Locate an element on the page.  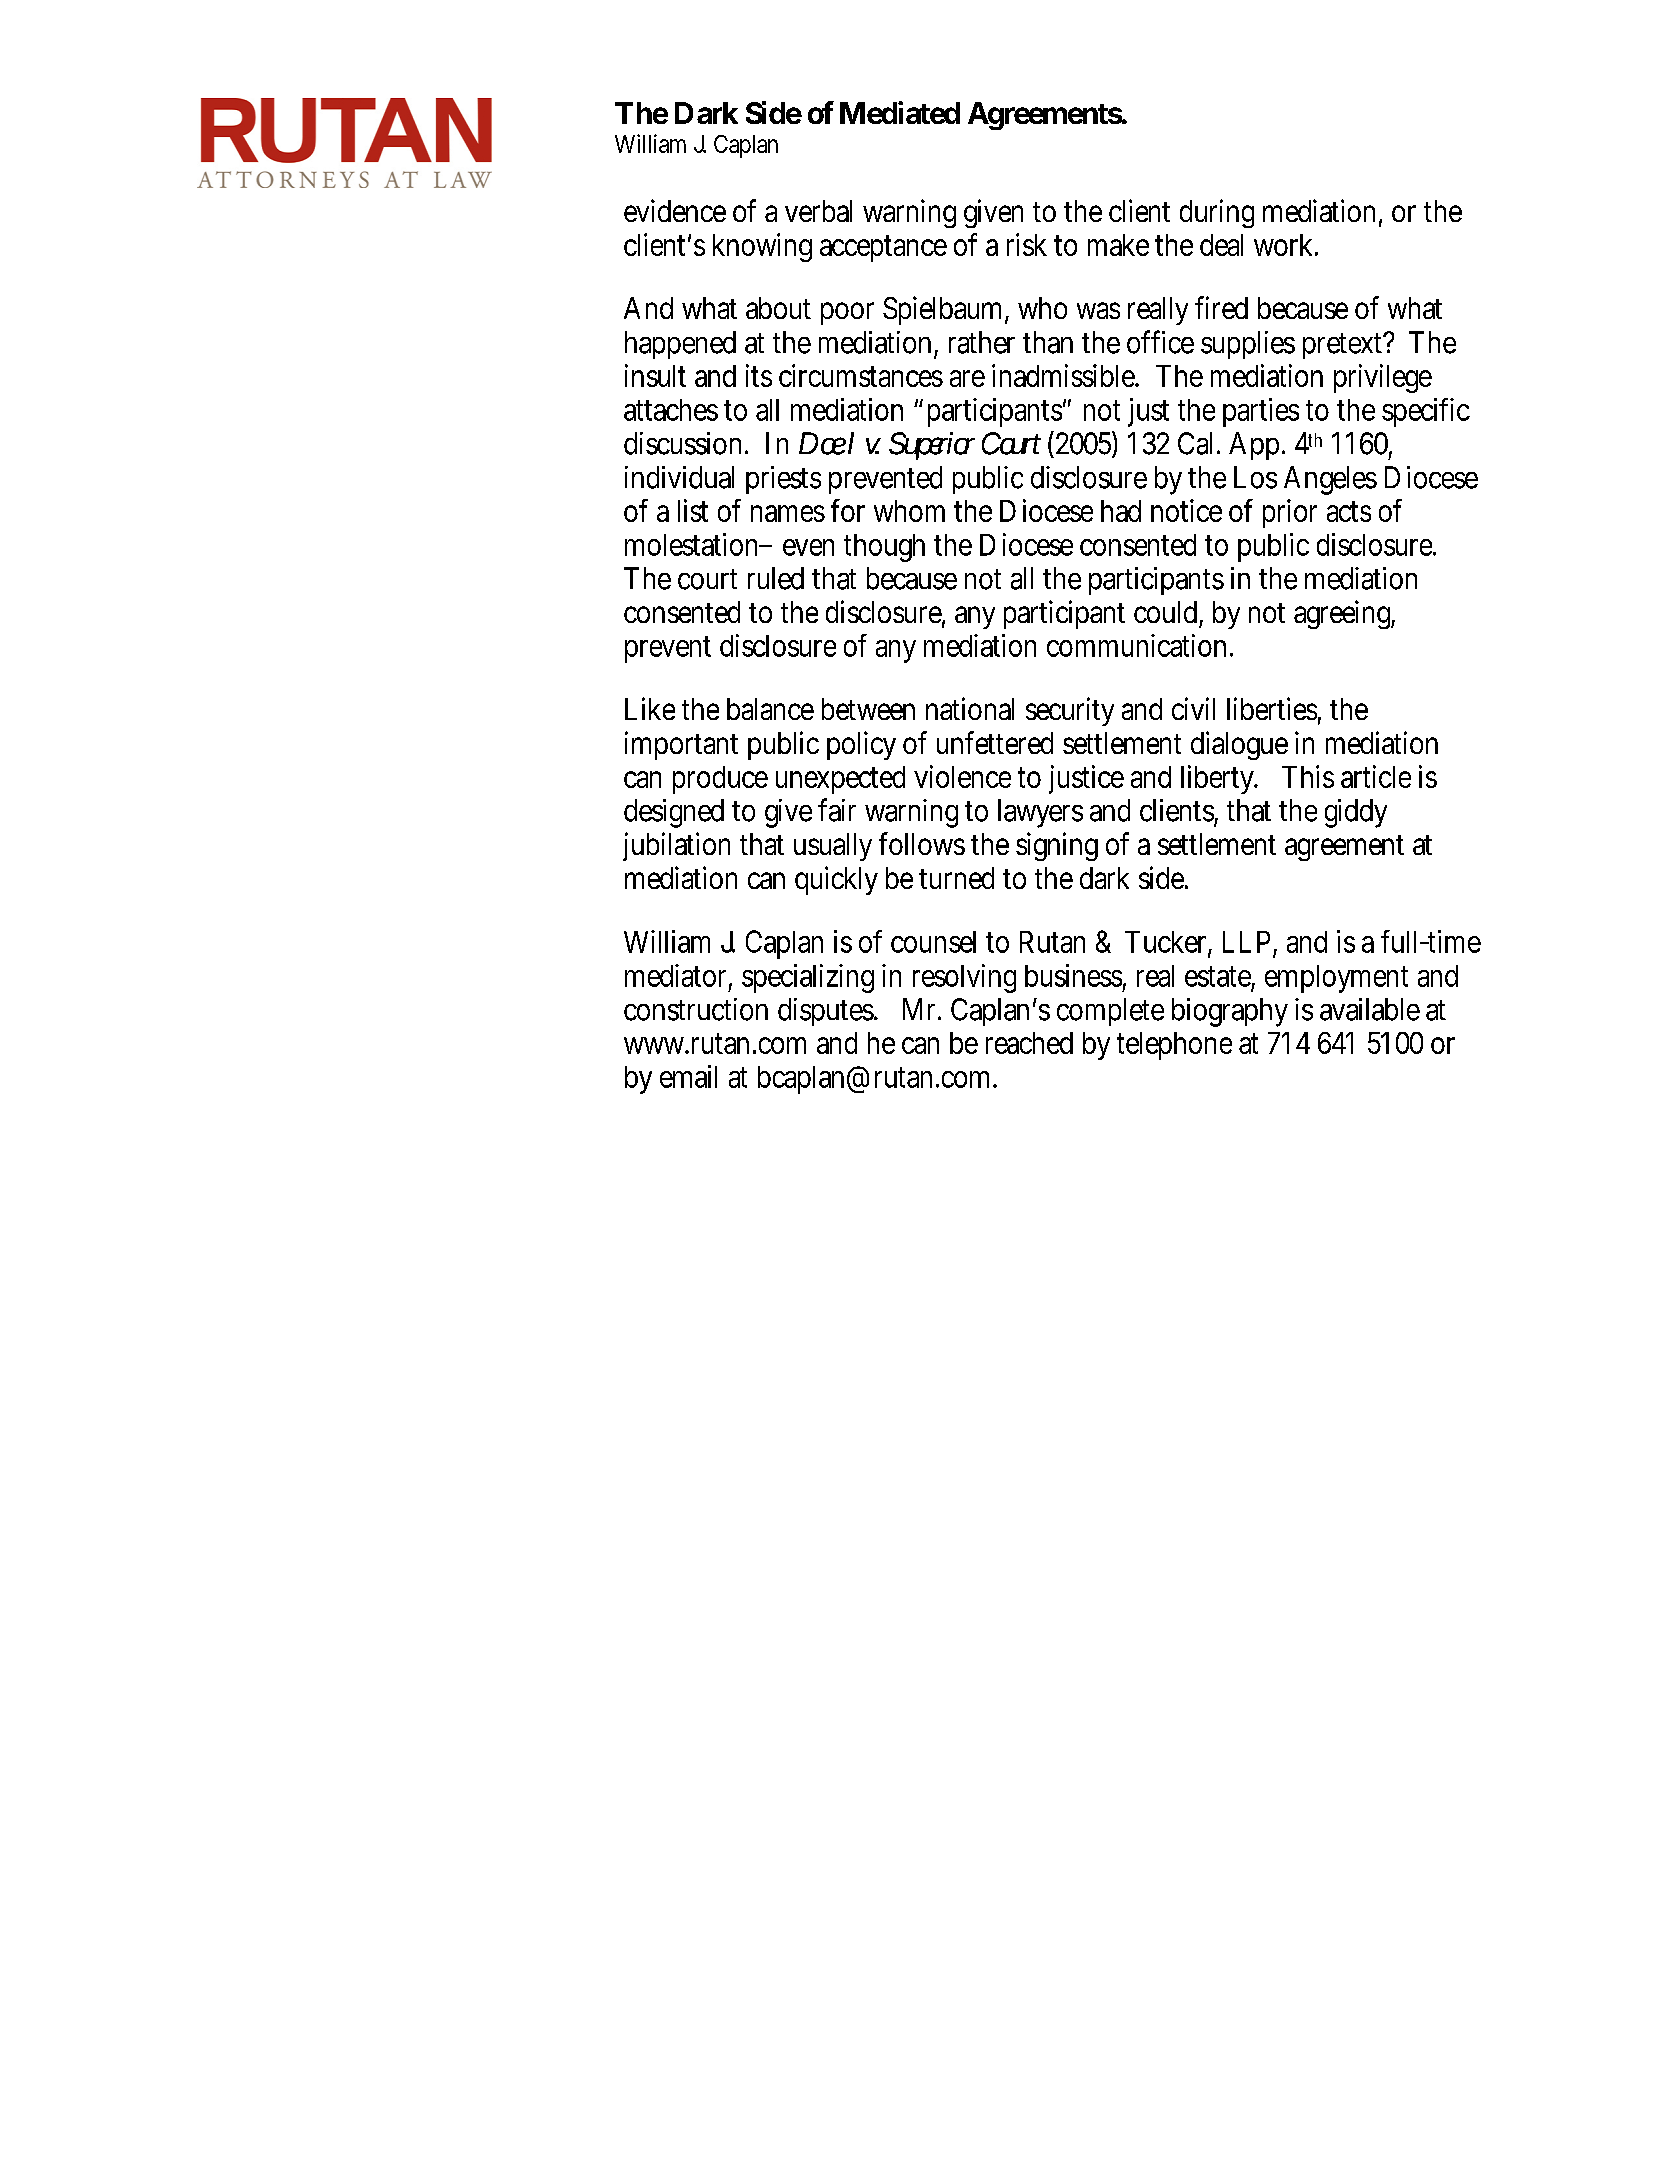
during is located at coordinates (1217, 213).
